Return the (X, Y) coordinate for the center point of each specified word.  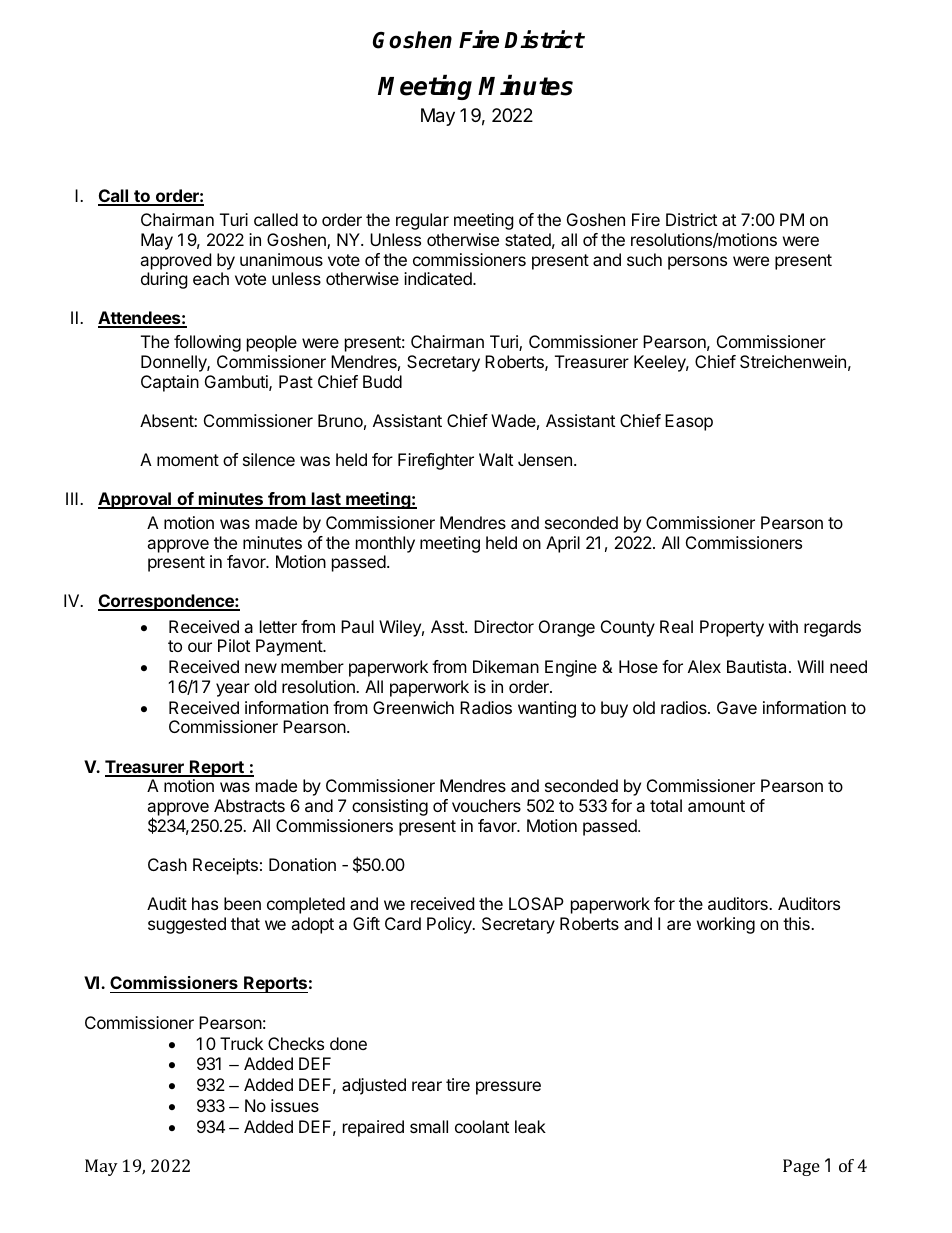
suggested (187, 925)
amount (716, 806)
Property (732, 628)
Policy (450, 925)
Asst (448, 626)
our (200, 647)
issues (295, 1105)
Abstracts (249, 805)
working (726, 925)
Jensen (545, 459)
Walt (496, 459)
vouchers (486, 805)
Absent (167, 420)
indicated (439, 278)
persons (697, 263)
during (164, 280)
